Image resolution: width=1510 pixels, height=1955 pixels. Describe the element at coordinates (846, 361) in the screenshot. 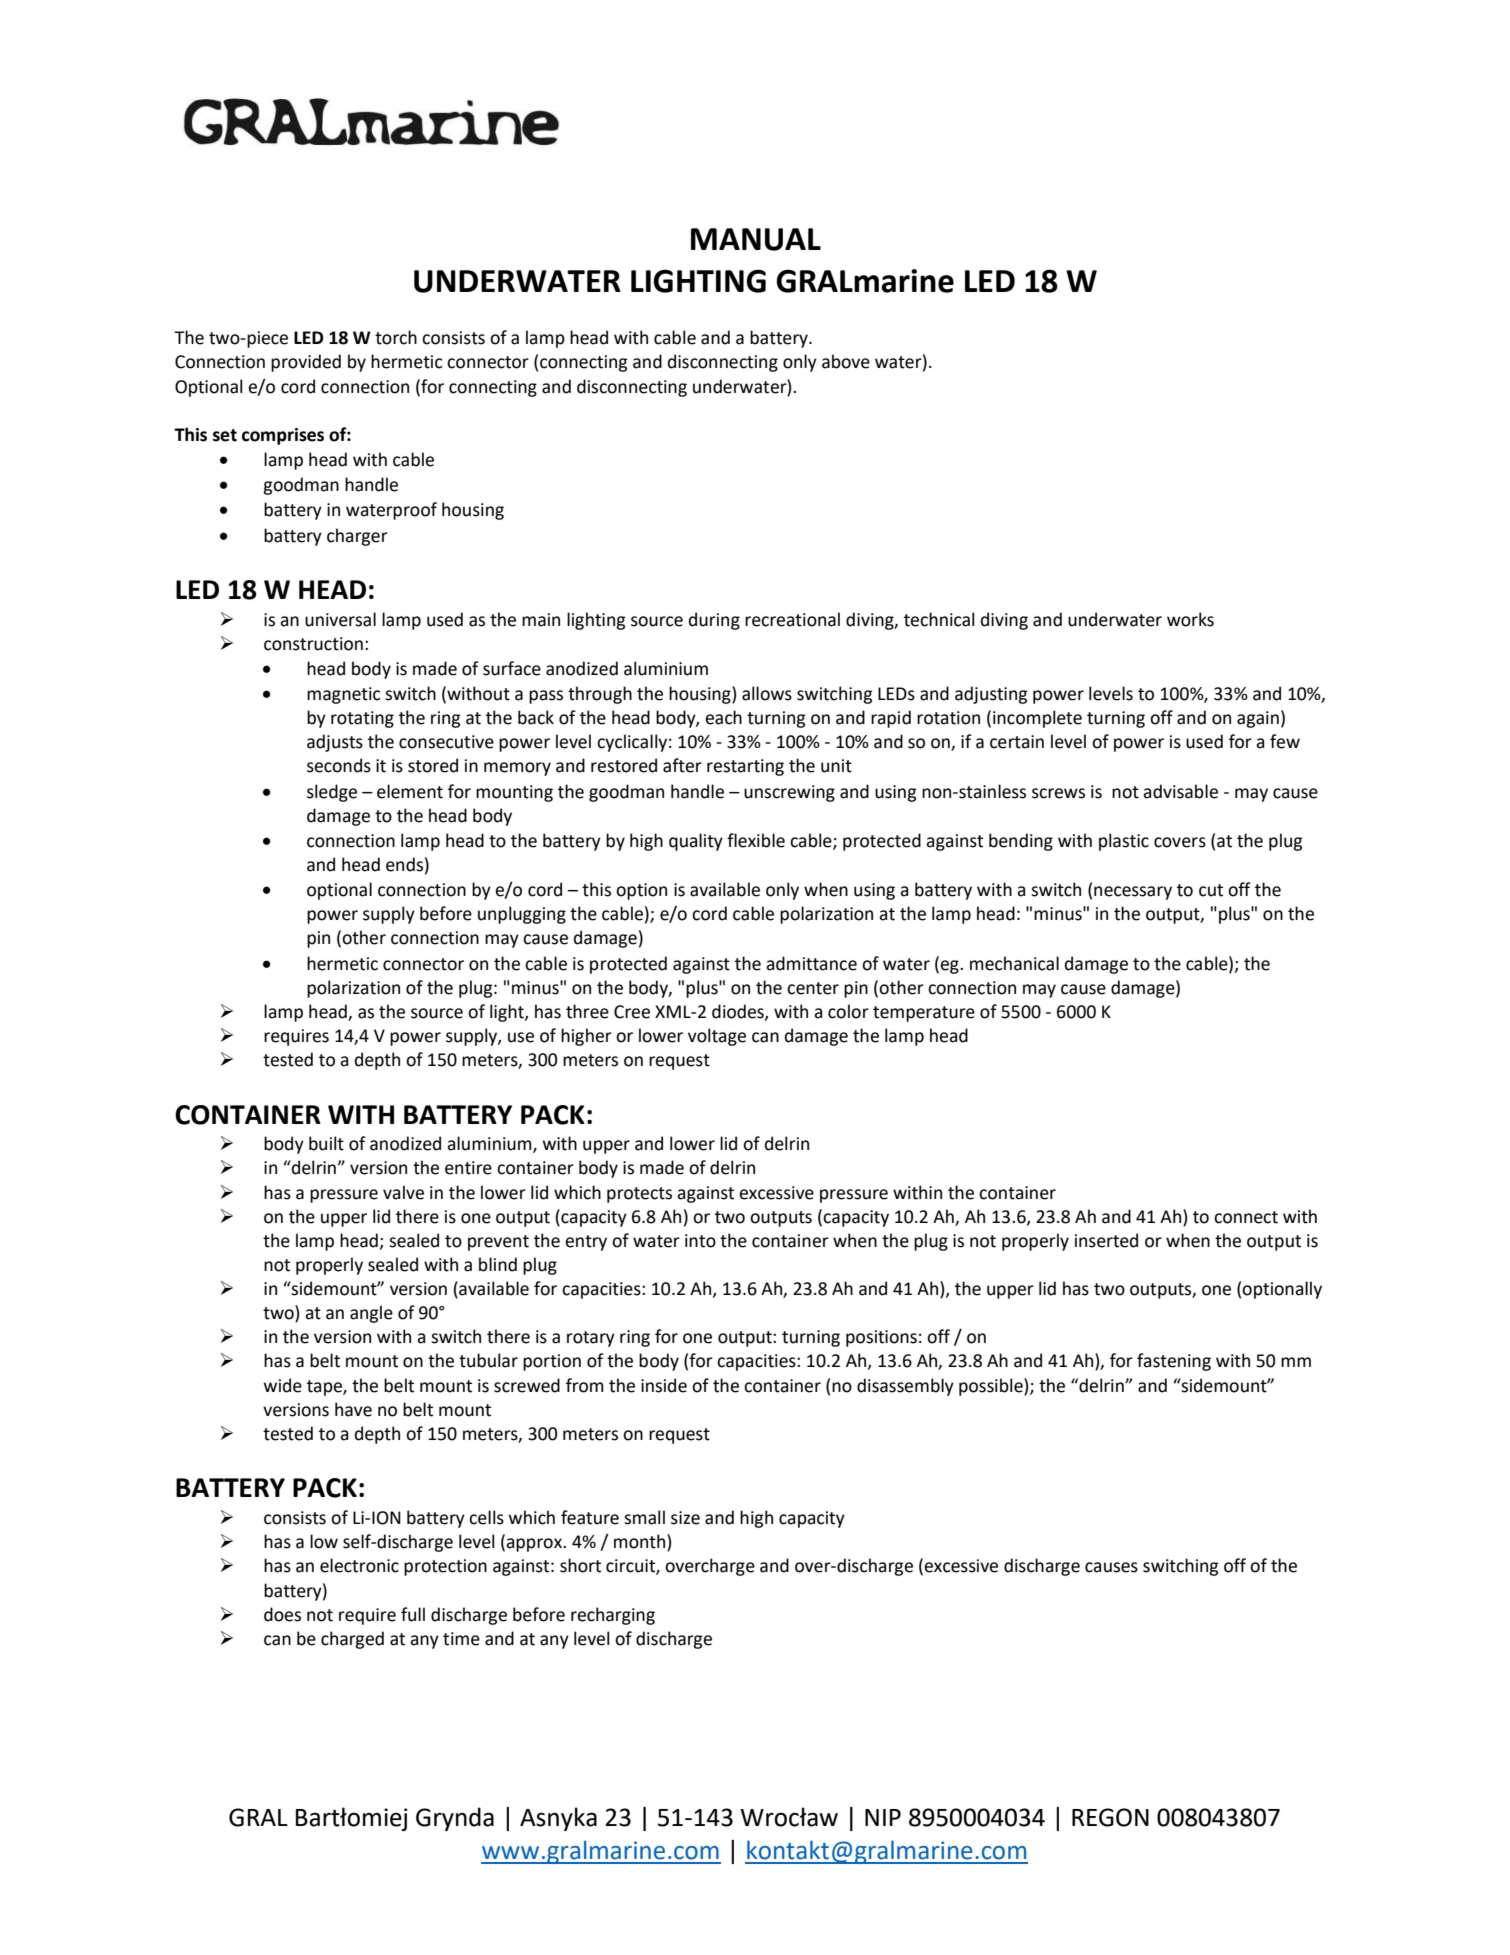

I see `above` at that location.
